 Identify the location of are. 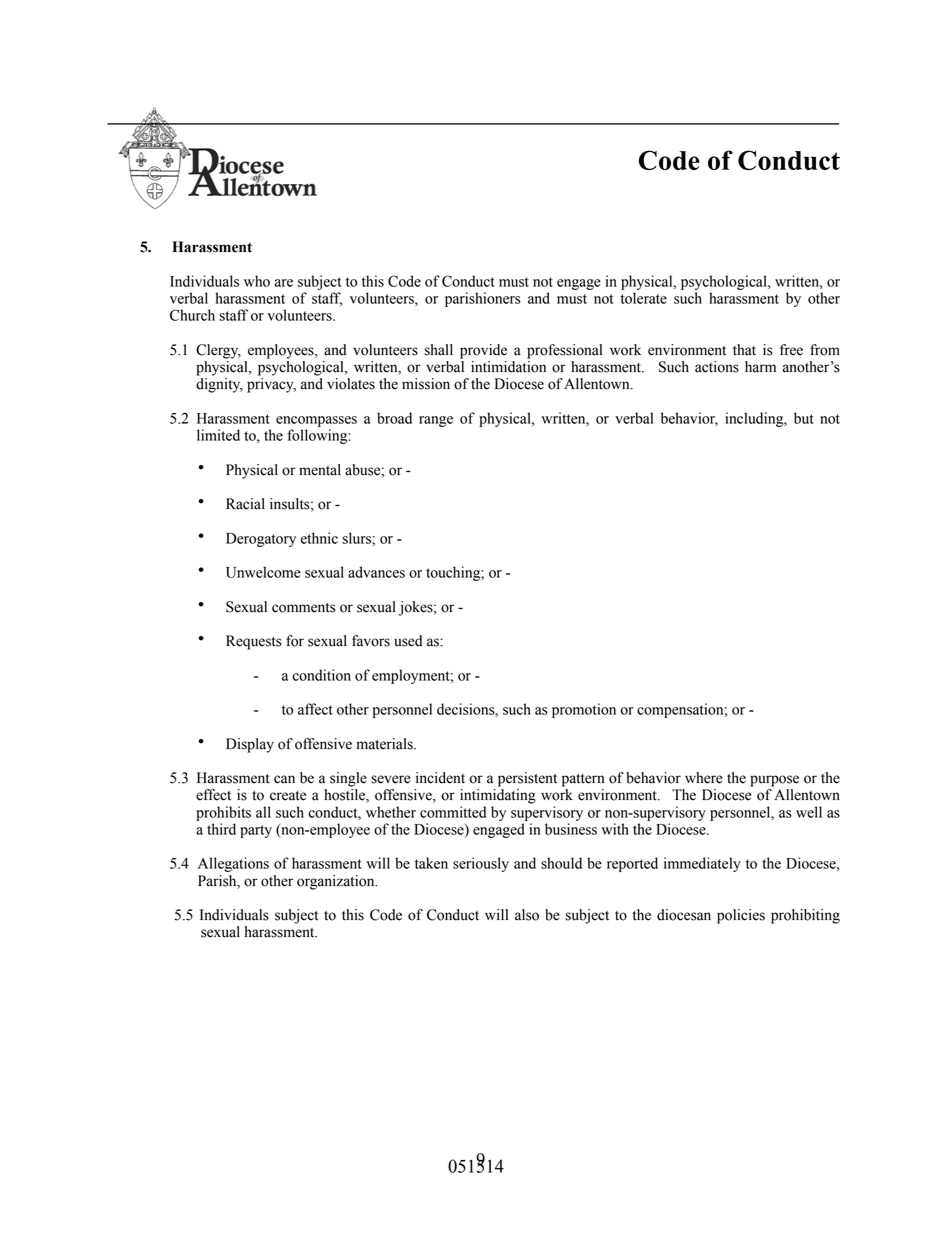
(284, 283).
